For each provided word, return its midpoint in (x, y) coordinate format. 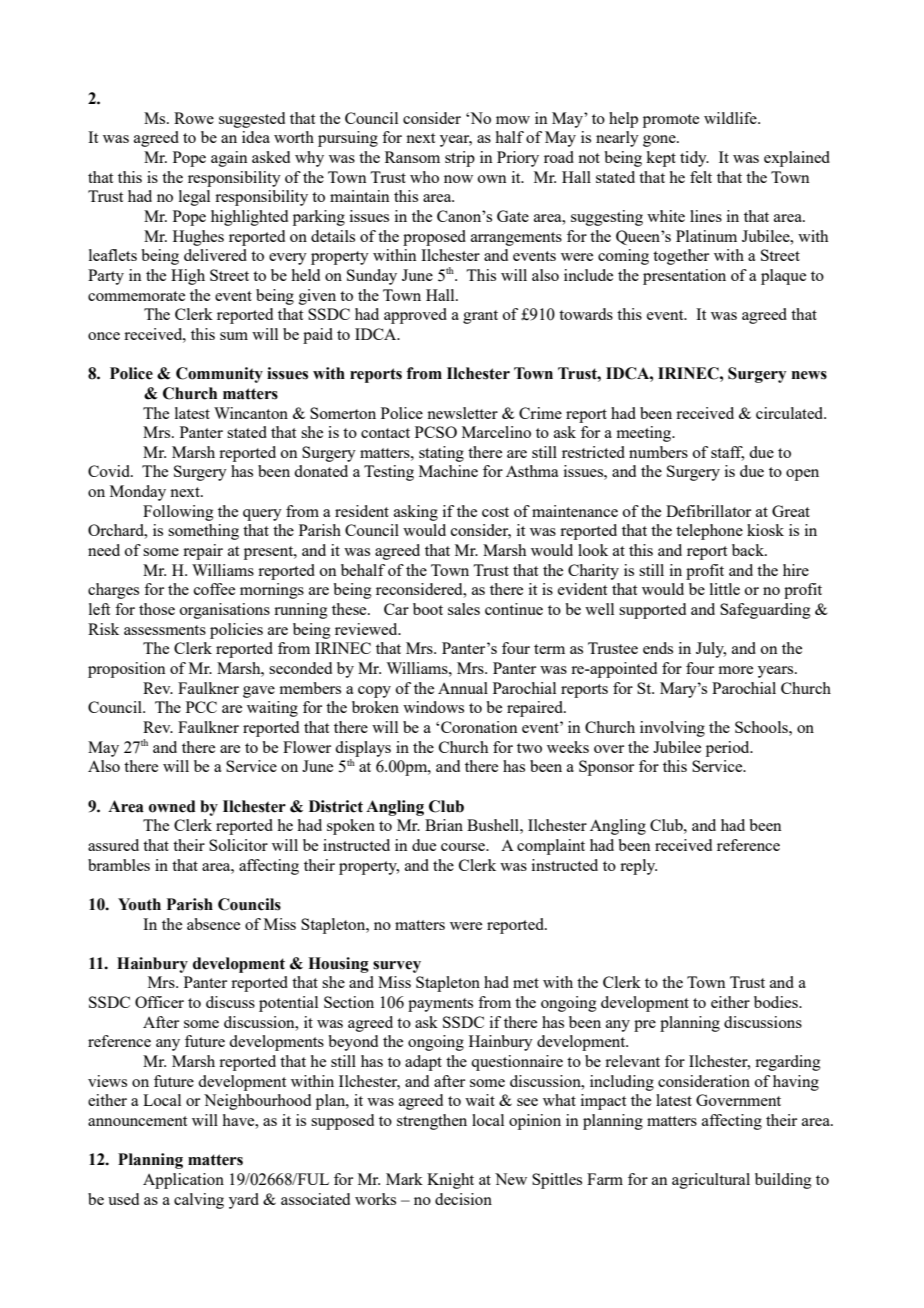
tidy (694, 159)
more (735, 670)
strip (460, 159)
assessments (165, 630)
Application (183, 1181)
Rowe (194, 118)
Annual (463, 688)
